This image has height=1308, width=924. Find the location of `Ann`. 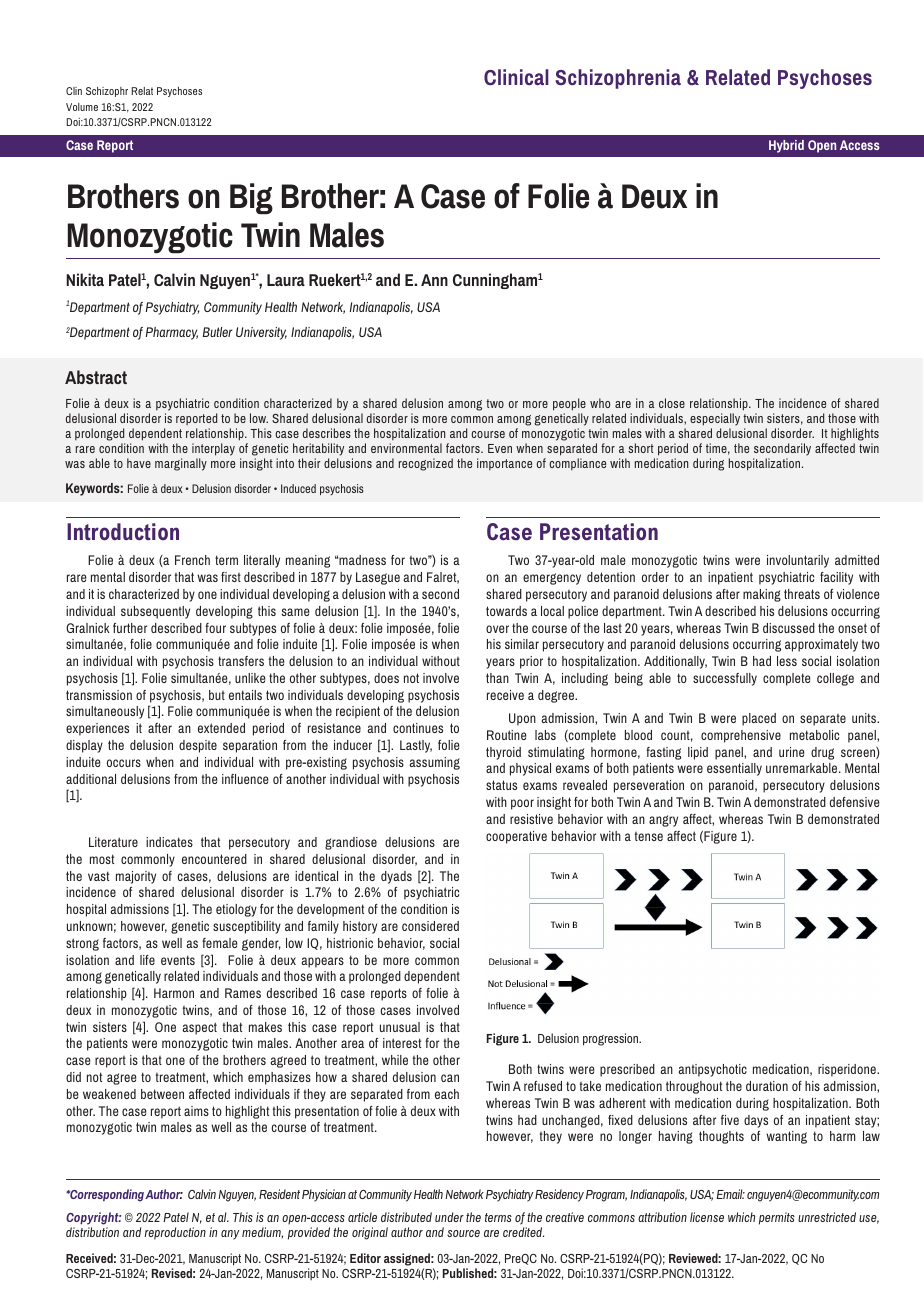

Ann is located at coordinates (434, 280).
